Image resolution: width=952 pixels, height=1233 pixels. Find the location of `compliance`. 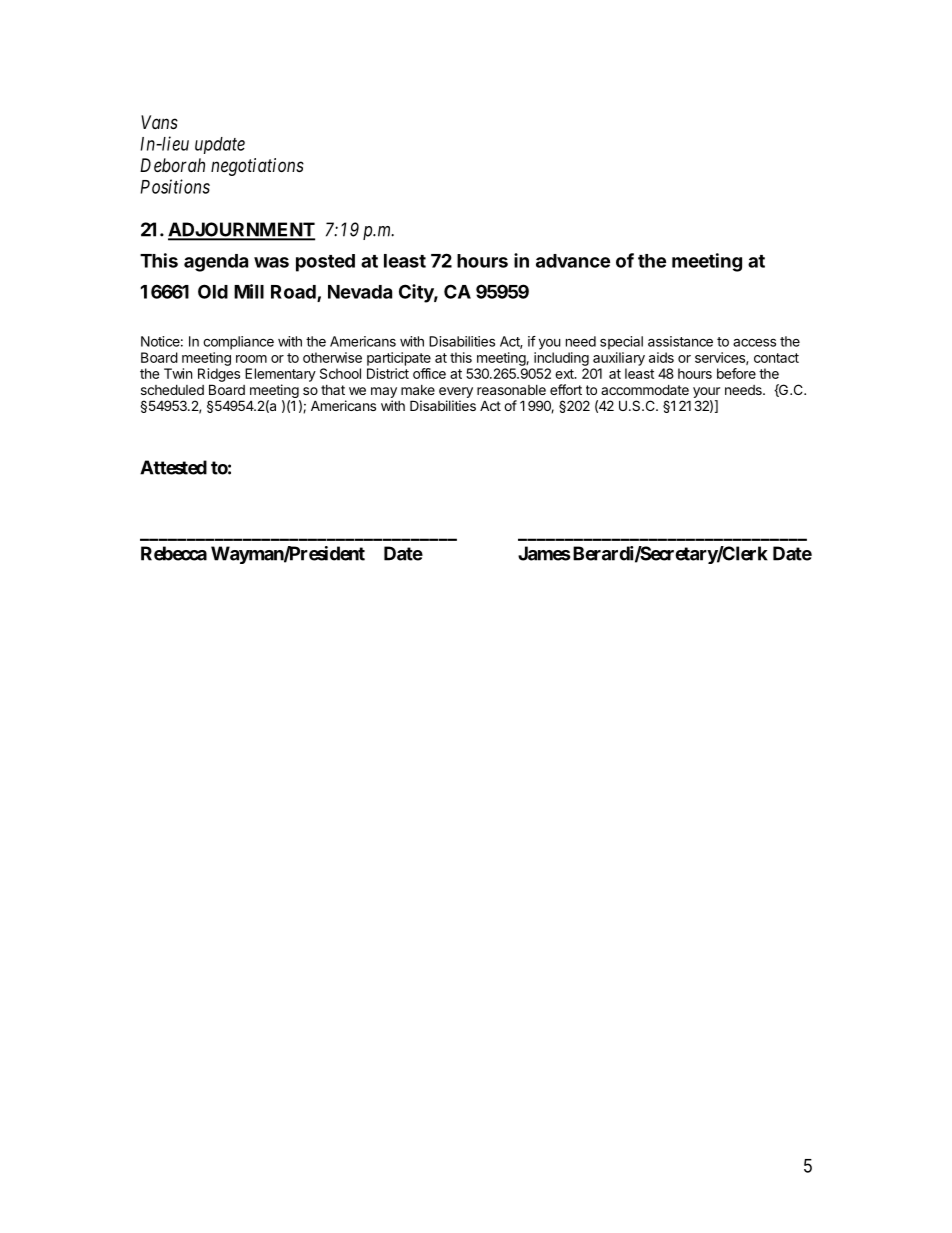

compliance is located at coordinates (238, 343).
